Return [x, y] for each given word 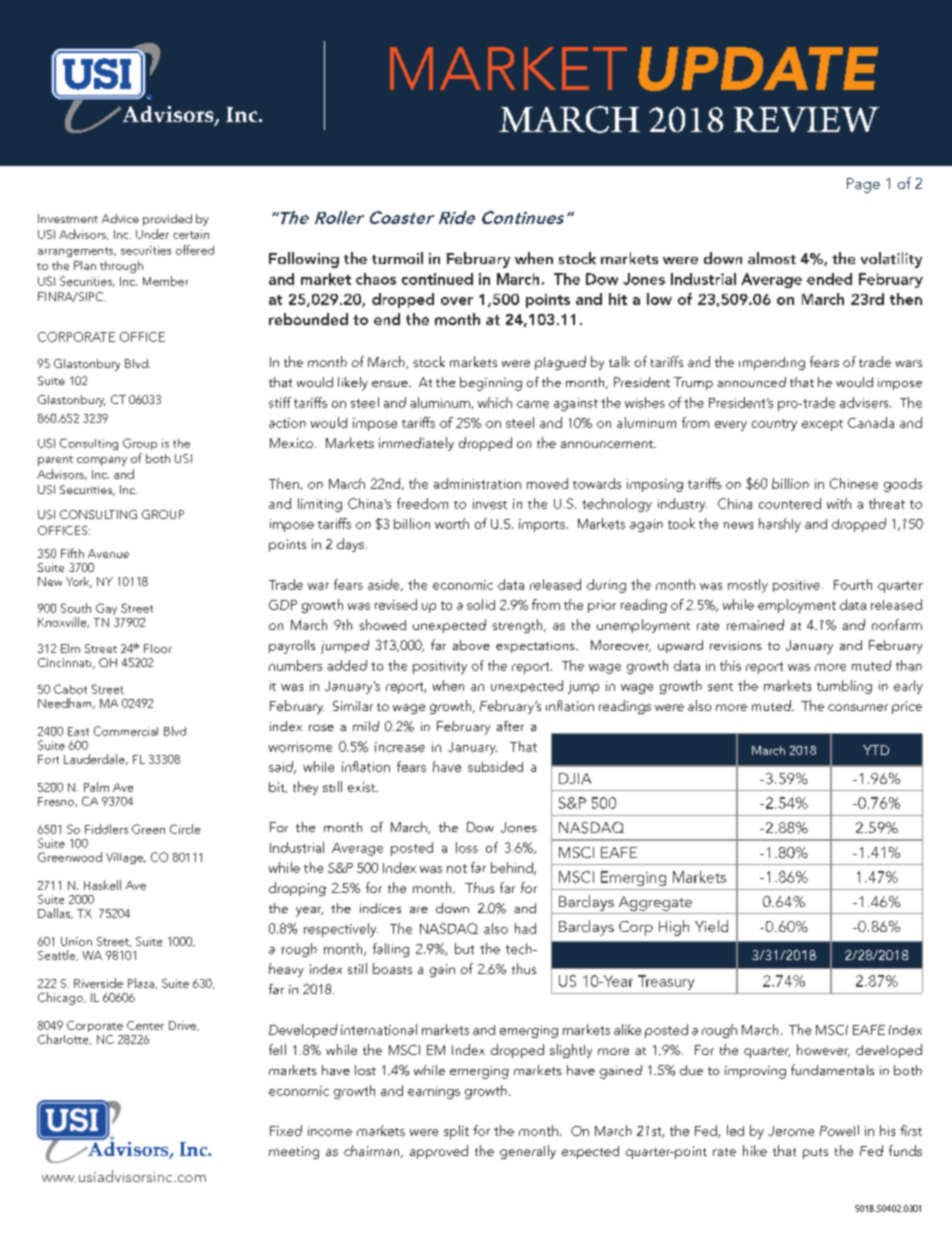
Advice [120, 218]
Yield [711, 926]
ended [829, 279]
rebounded [308, 319]
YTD [876, 750]
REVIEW [806, 119]
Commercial [126, 731]
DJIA [575, 778]
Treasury [666, 982]
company [102, 461]
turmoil [397, 258]
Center [145, 1025]
